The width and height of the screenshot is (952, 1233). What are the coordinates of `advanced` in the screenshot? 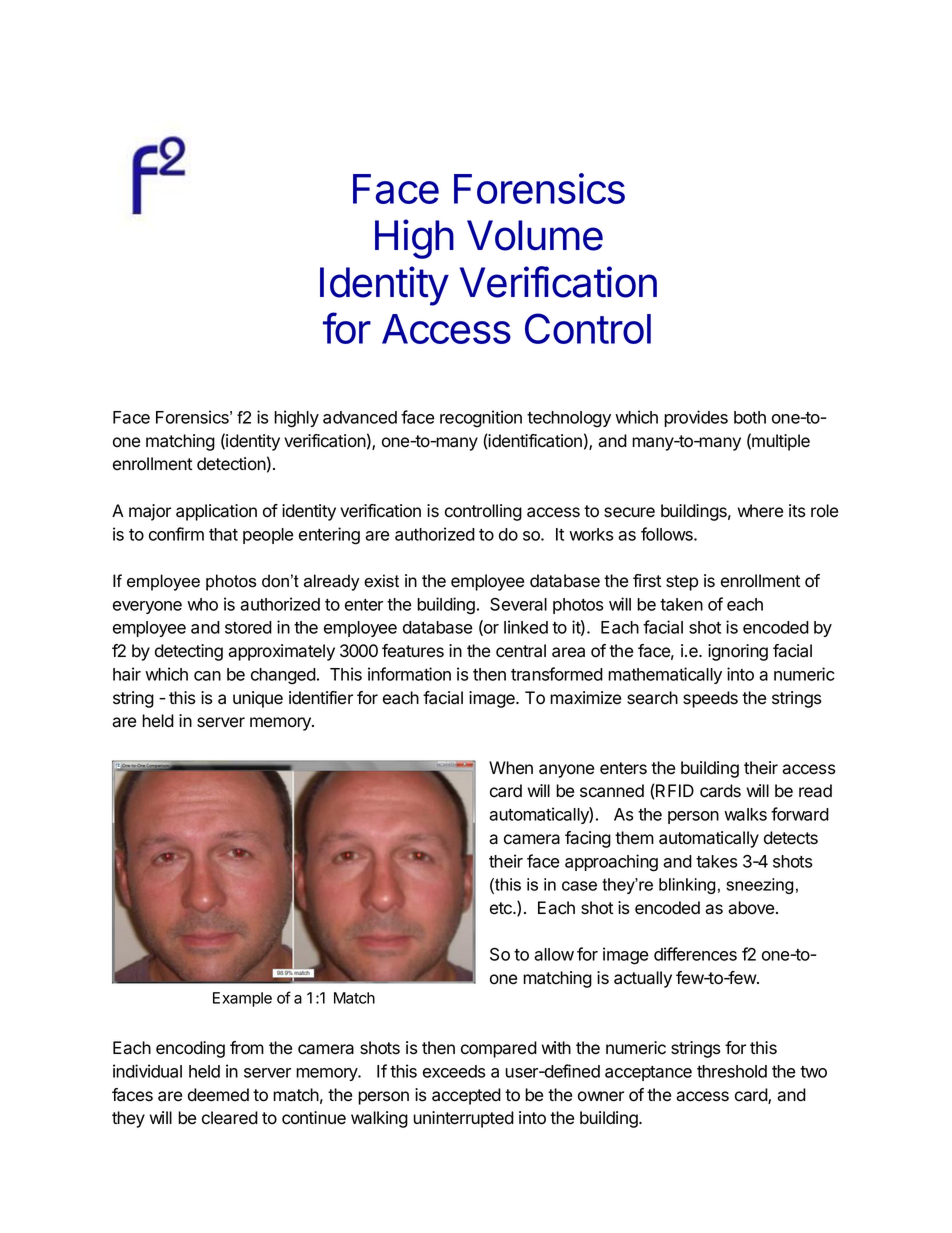 It's located at (360, 417).
